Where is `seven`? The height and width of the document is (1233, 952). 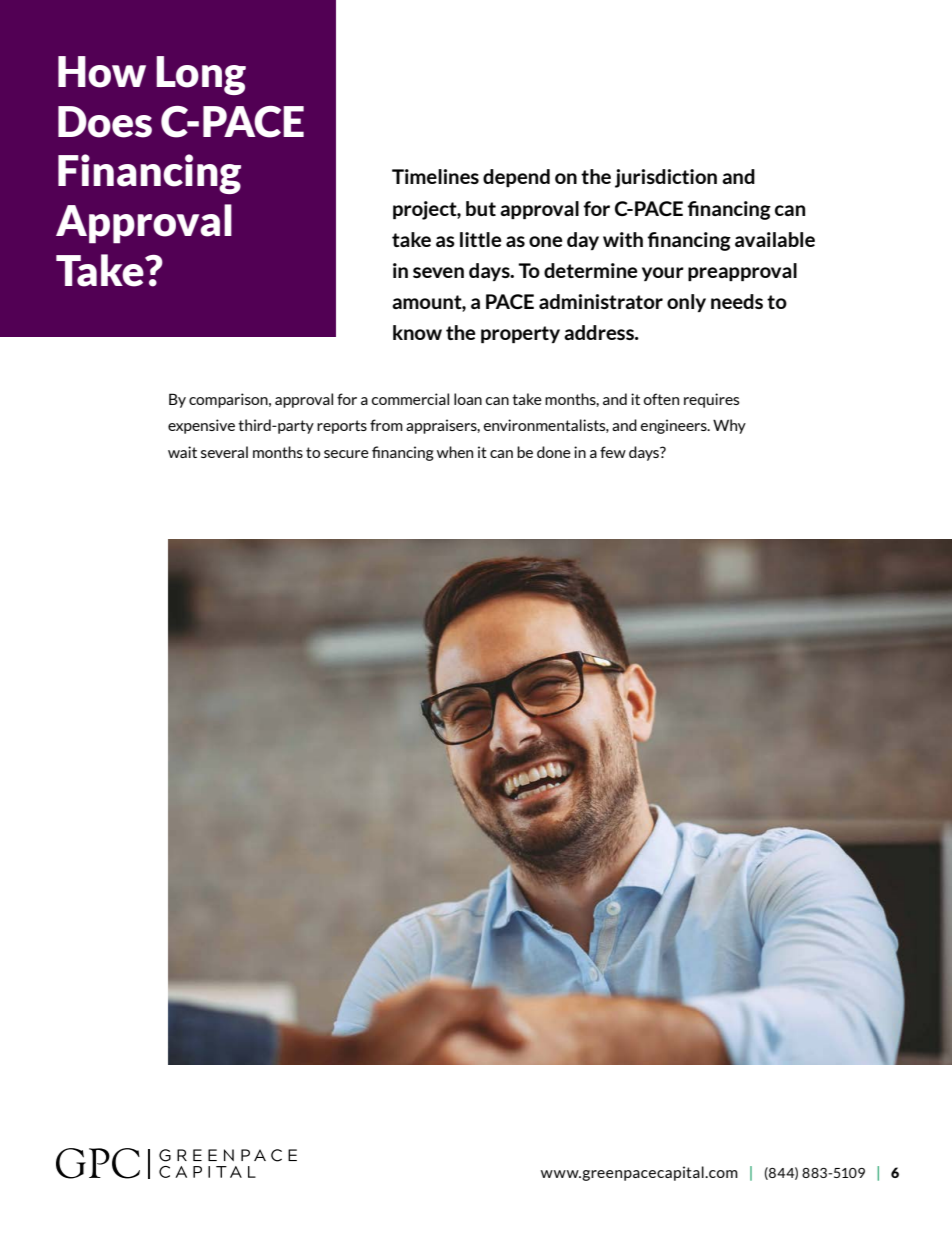 seven is located at coordinates (438, 272).
